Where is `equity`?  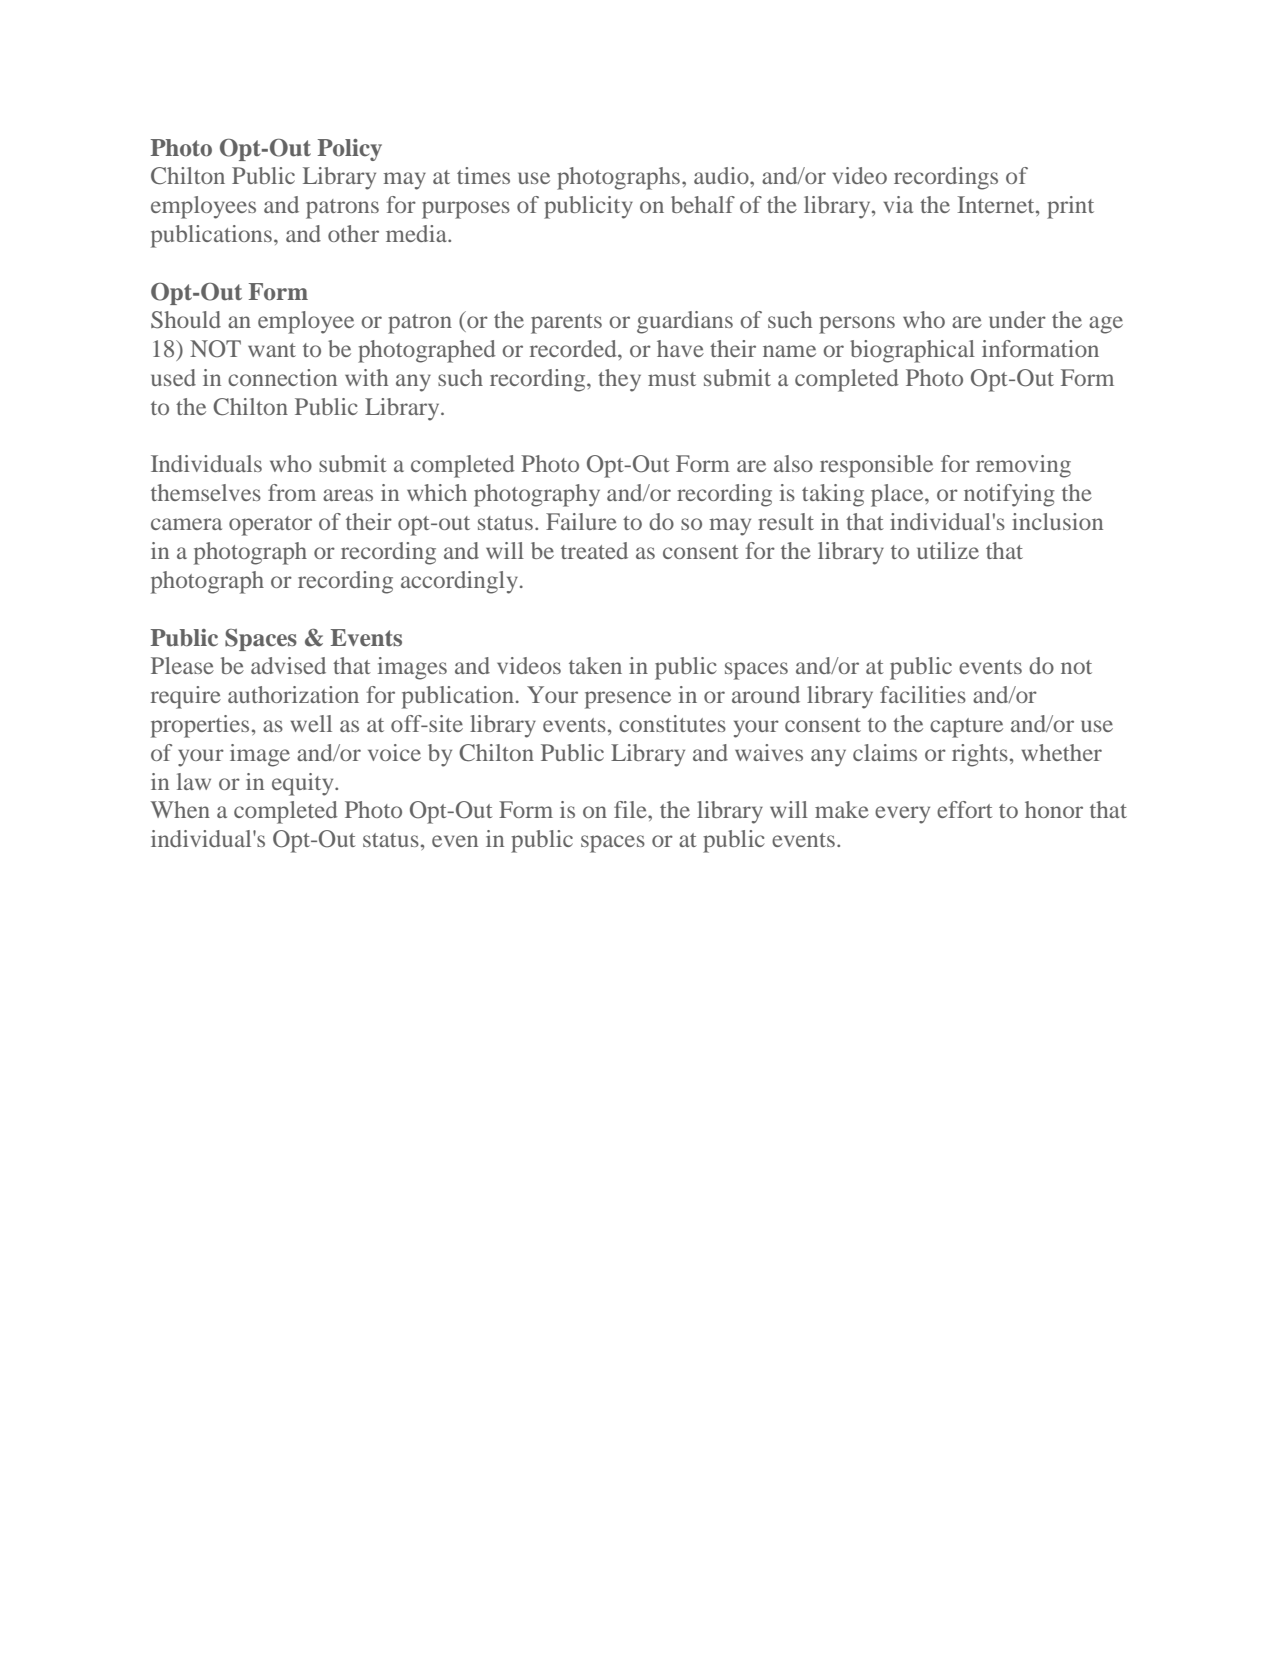 equity is located at coordinates (304, 784).
